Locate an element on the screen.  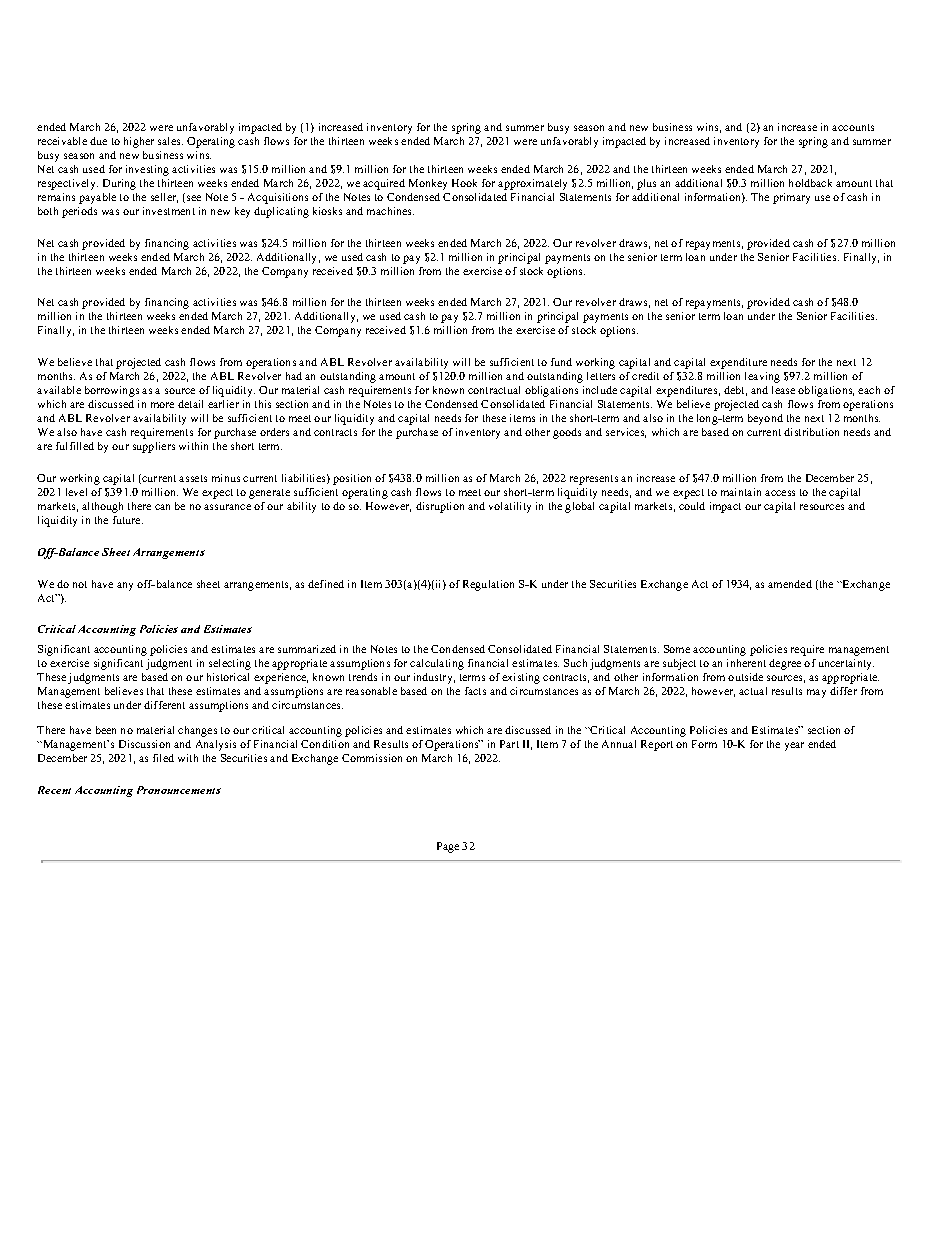
inherent is located at coordinates (746, 663).
